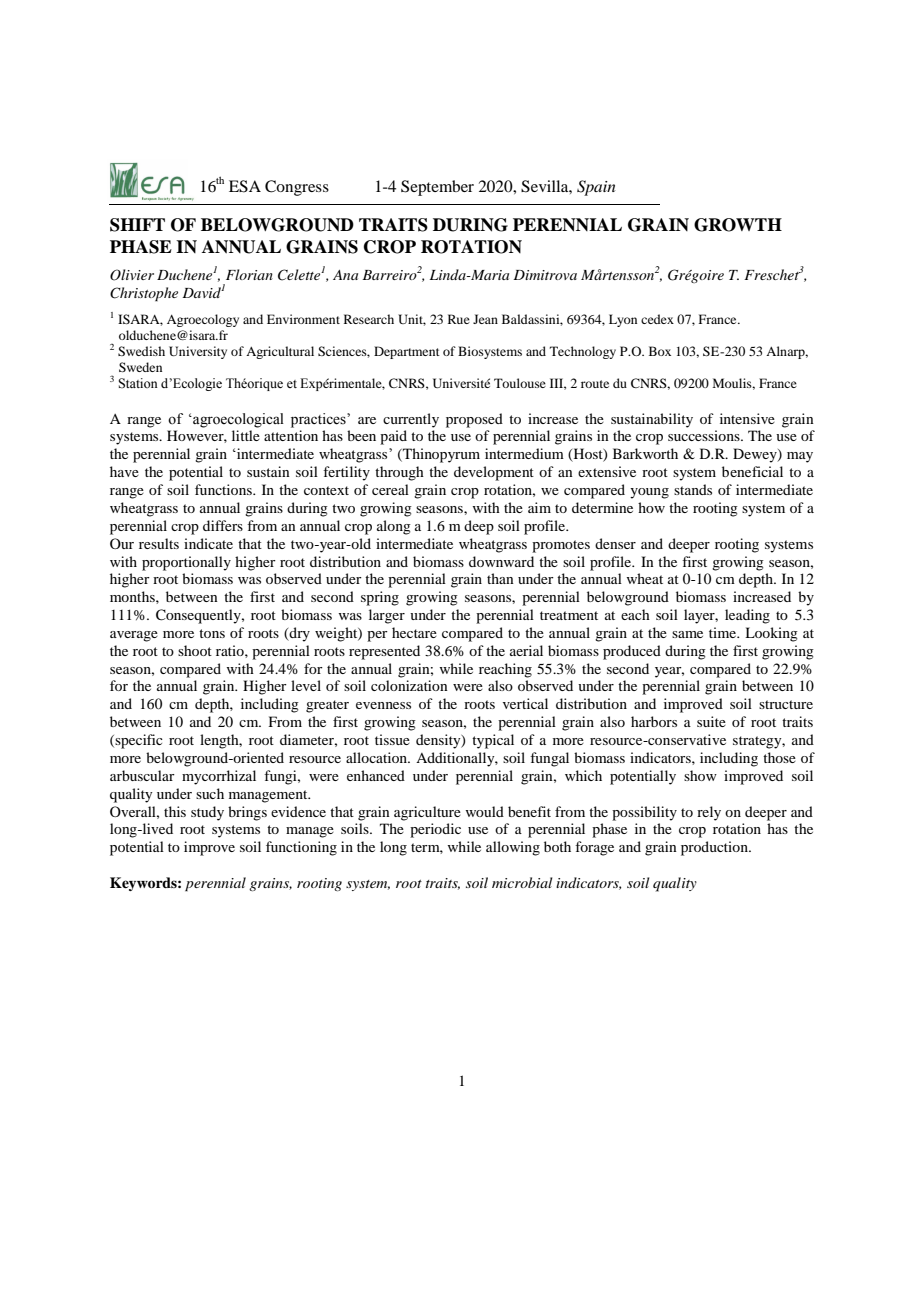  I want to click on proposed, so click(474, 420).
